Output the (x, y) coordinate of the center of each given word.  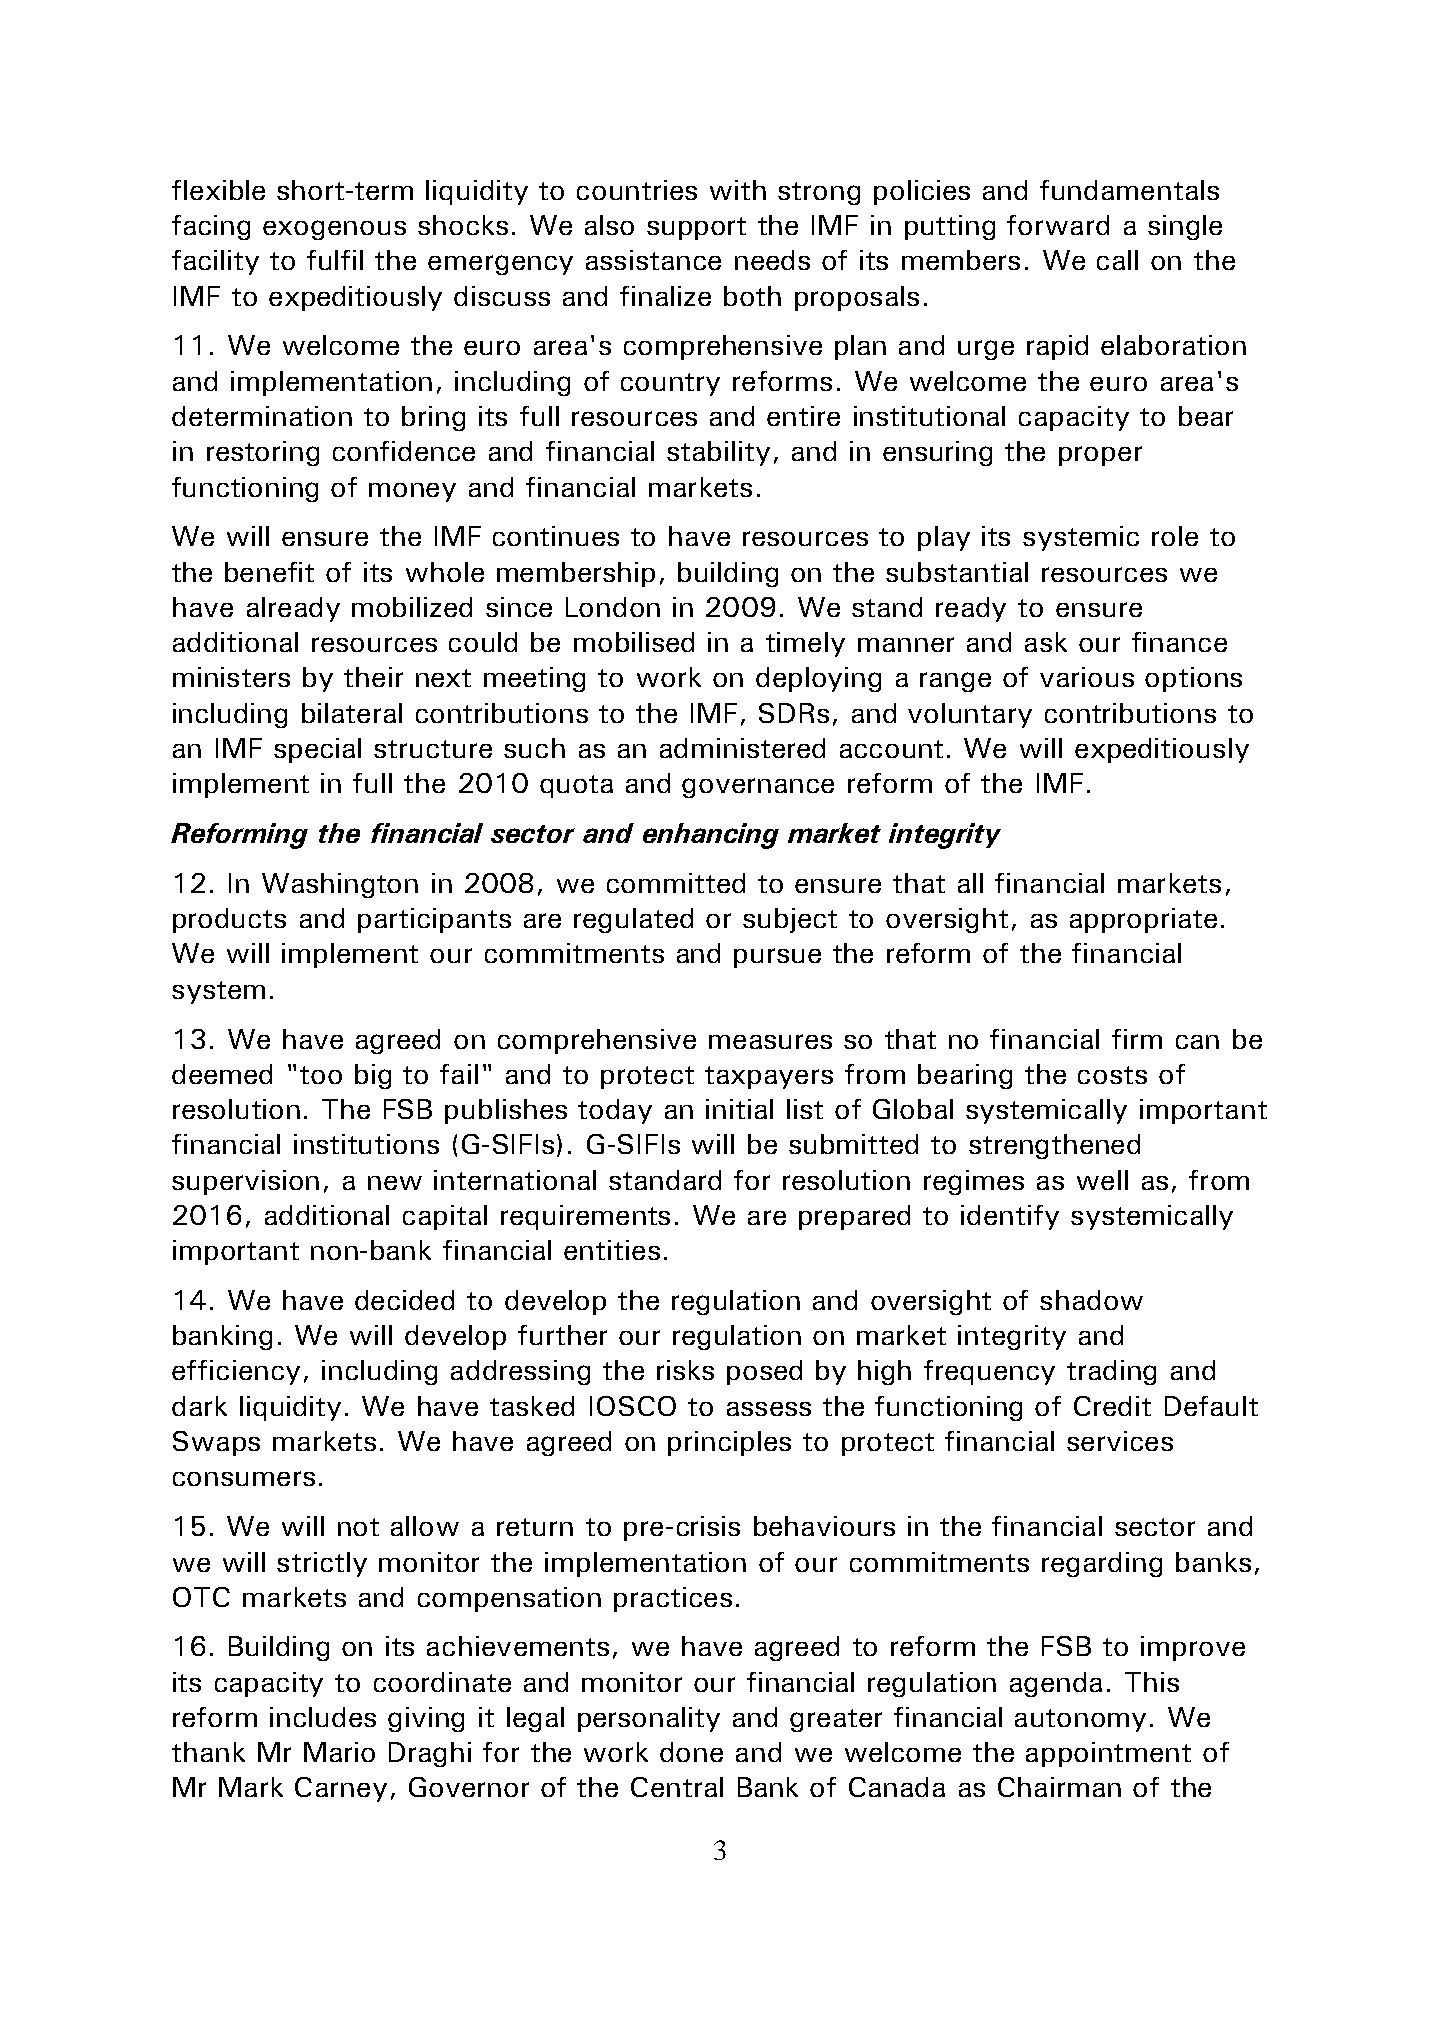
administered (742, 748)
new (395, 1183)
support (696, 228)
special (317, 750)
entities (612, 1250)
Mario (339, 1752)
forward (1058, 225)
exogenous (334, 230)
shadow (1091, 1300)
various (1087, 677)
